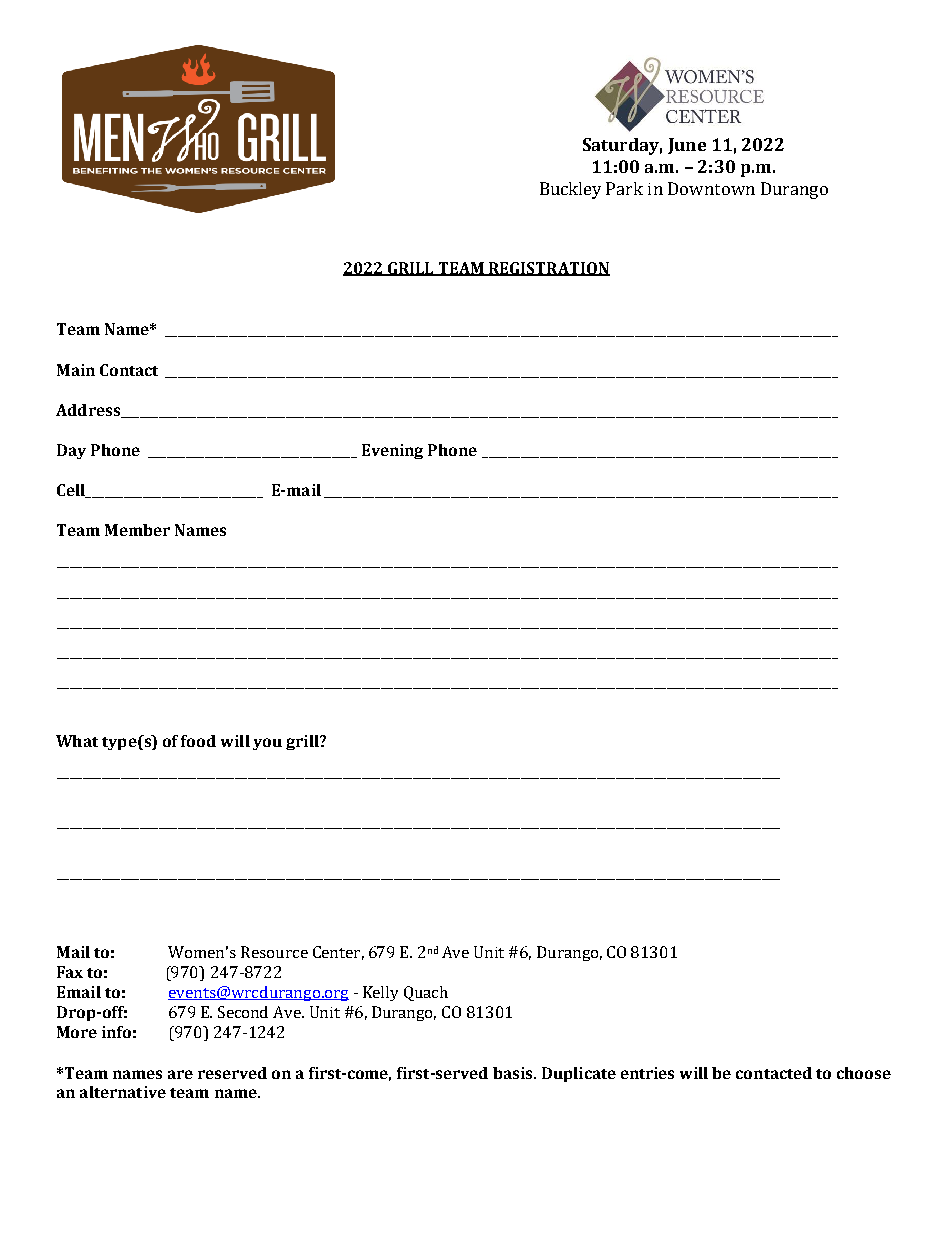 Image resolution: width=952 pixels, height=1233 pixels. What do you see at coordinates (548, 269) in the screenshot?
I see `REGISTRATION` at bounding box center [548, 269].
